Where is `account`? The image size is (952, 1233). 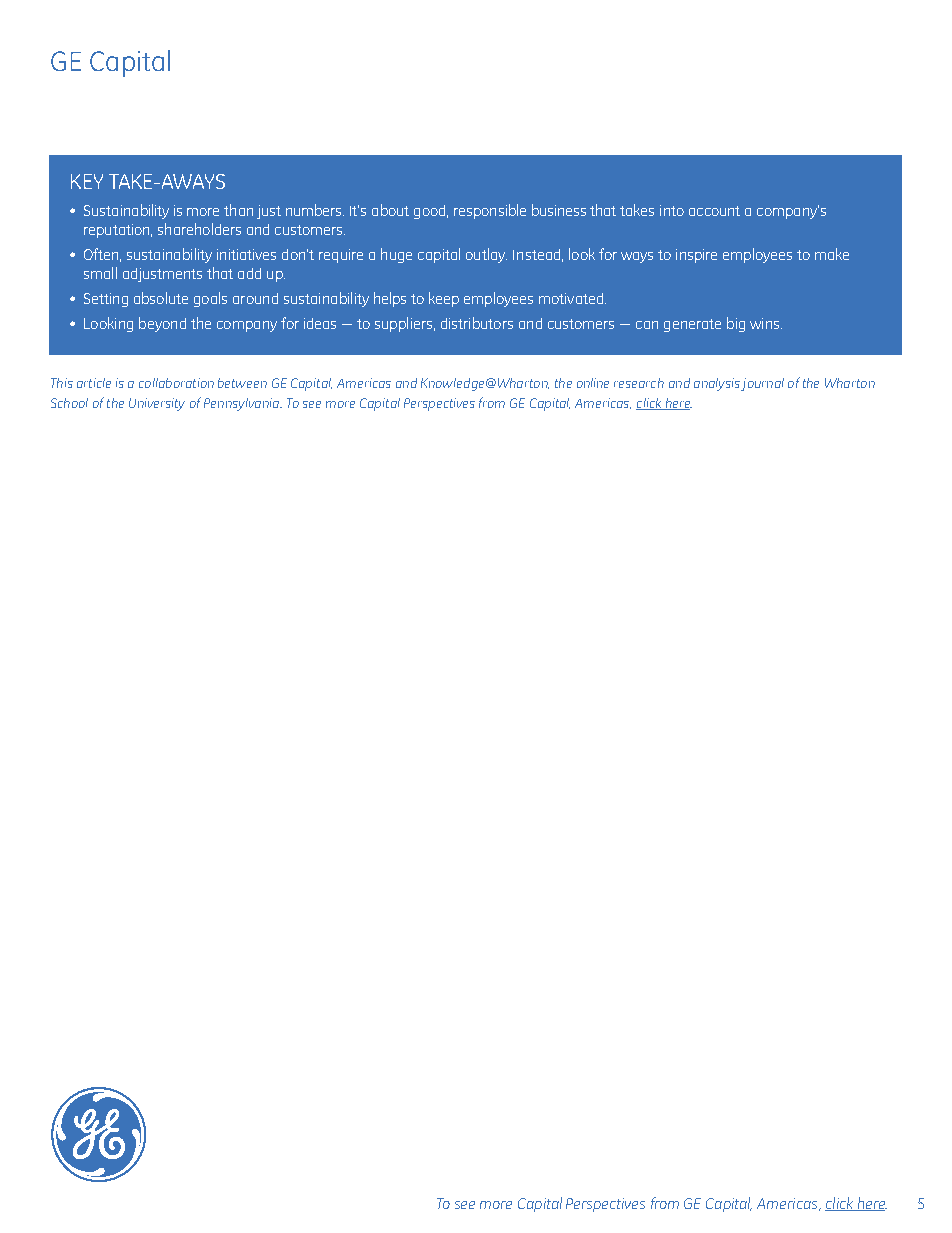 account is located at coordinates (714, 211).
